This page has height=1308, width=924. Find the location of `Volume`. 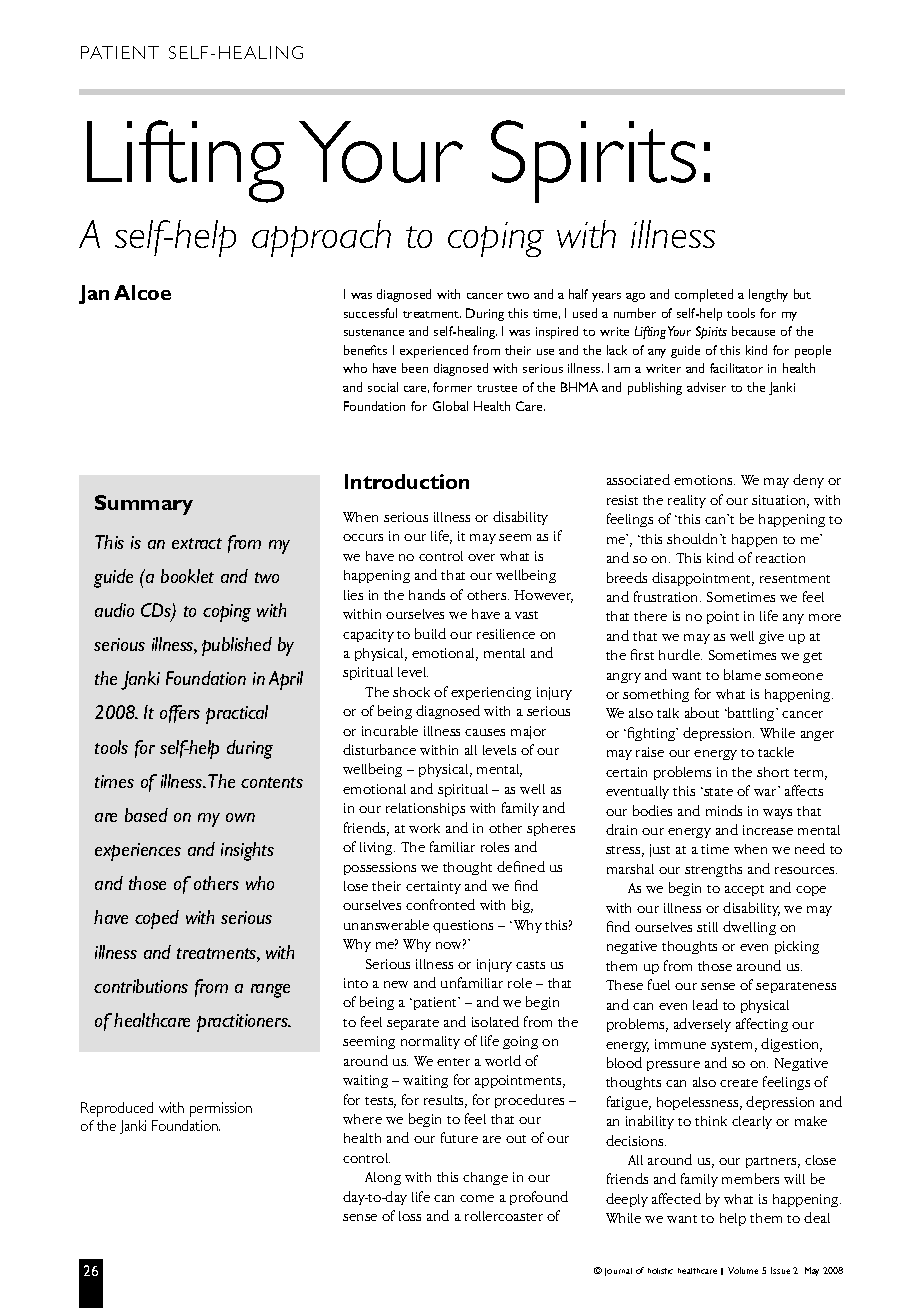

Volume is located at coordinates (743, 1270).
